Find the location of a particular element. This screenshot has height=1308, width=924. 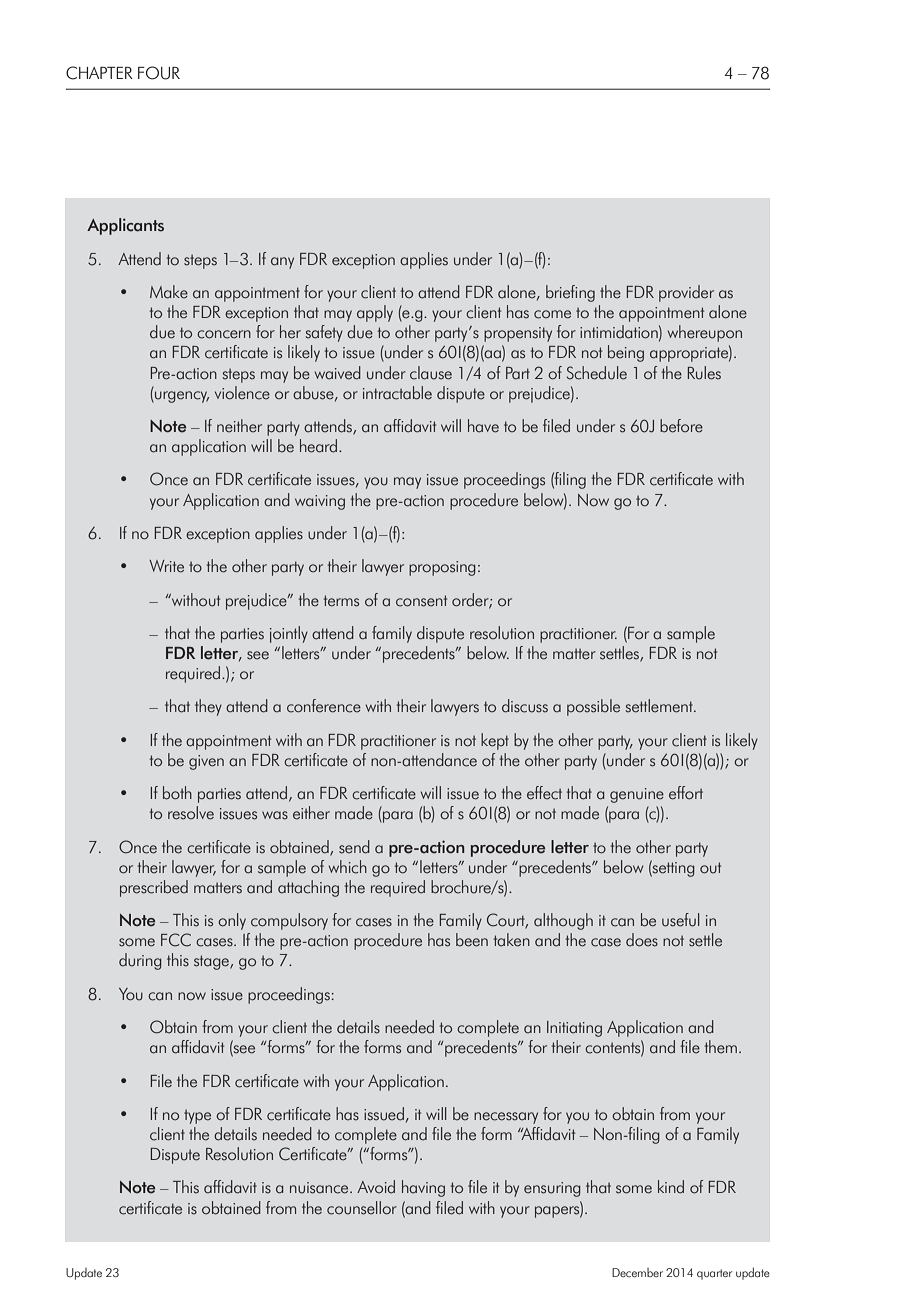

any is located at coordinates (282, 263).
